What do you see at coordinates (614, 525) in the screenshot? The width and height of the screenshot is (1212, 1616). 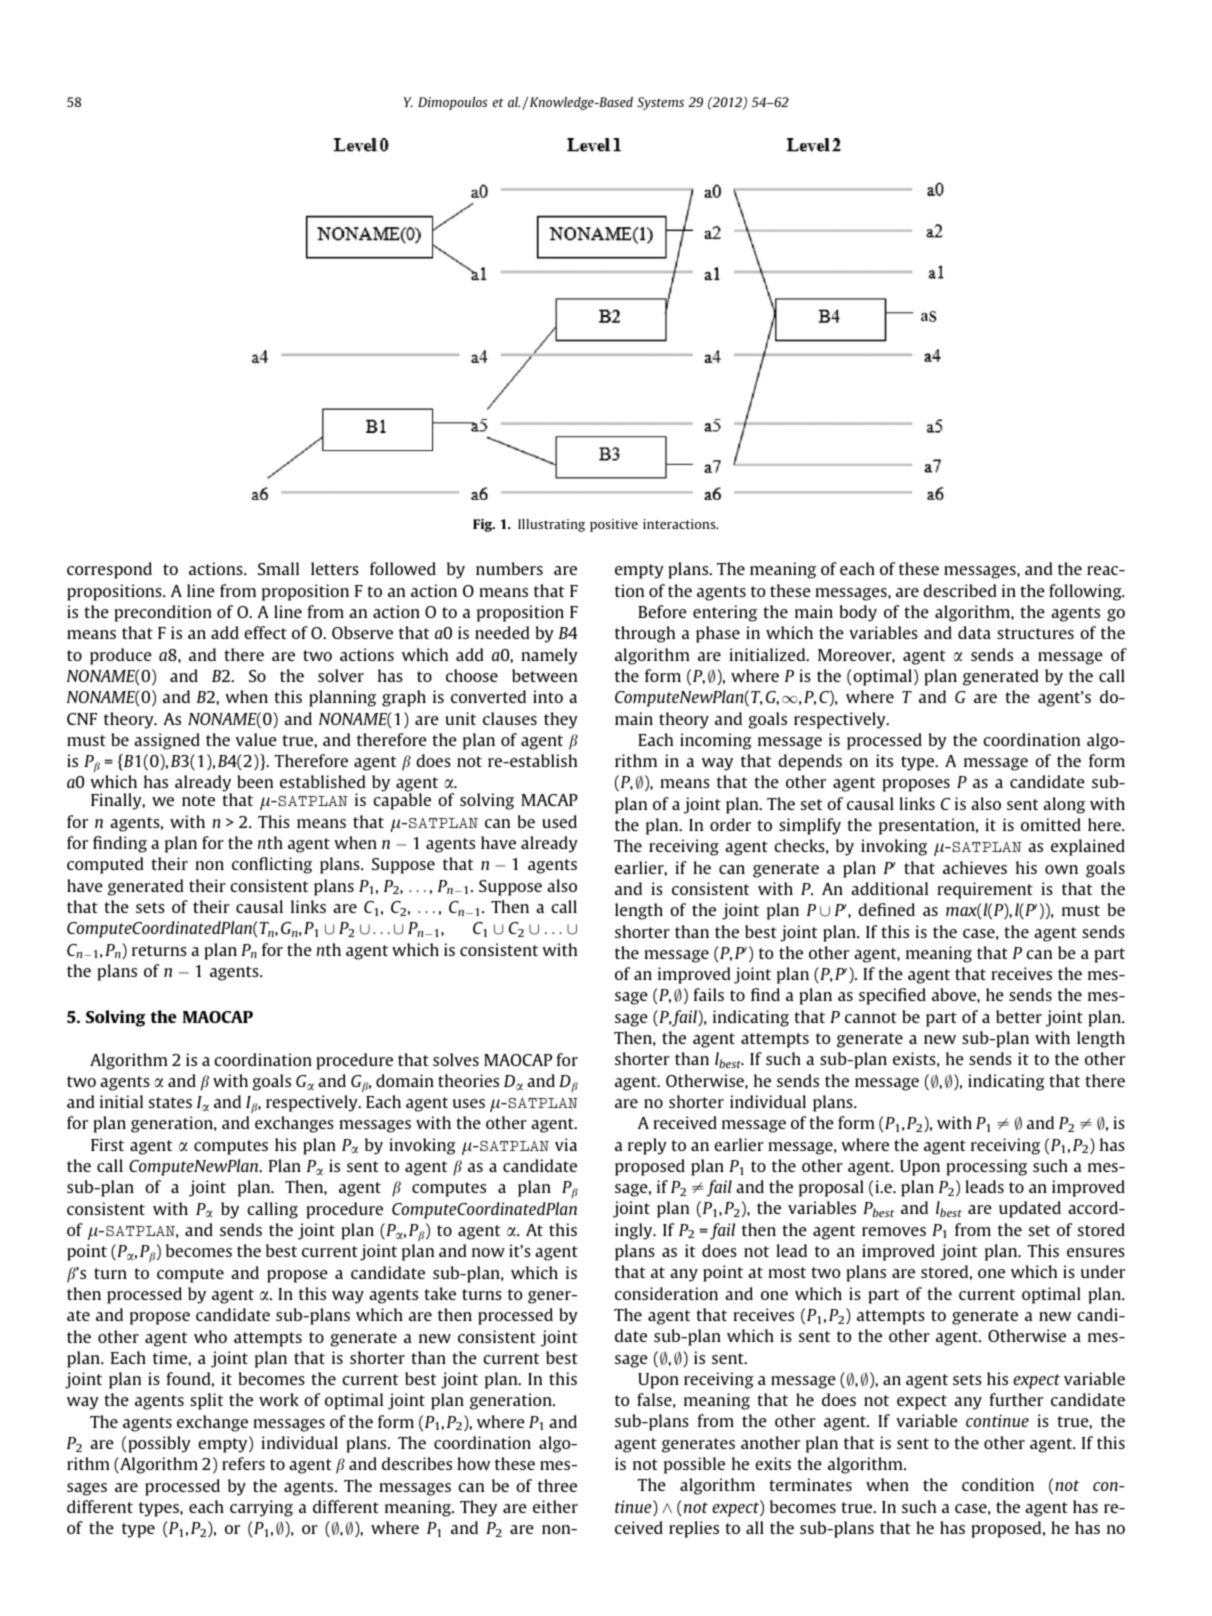 I see `positive` at bounding box center [614, 525].
